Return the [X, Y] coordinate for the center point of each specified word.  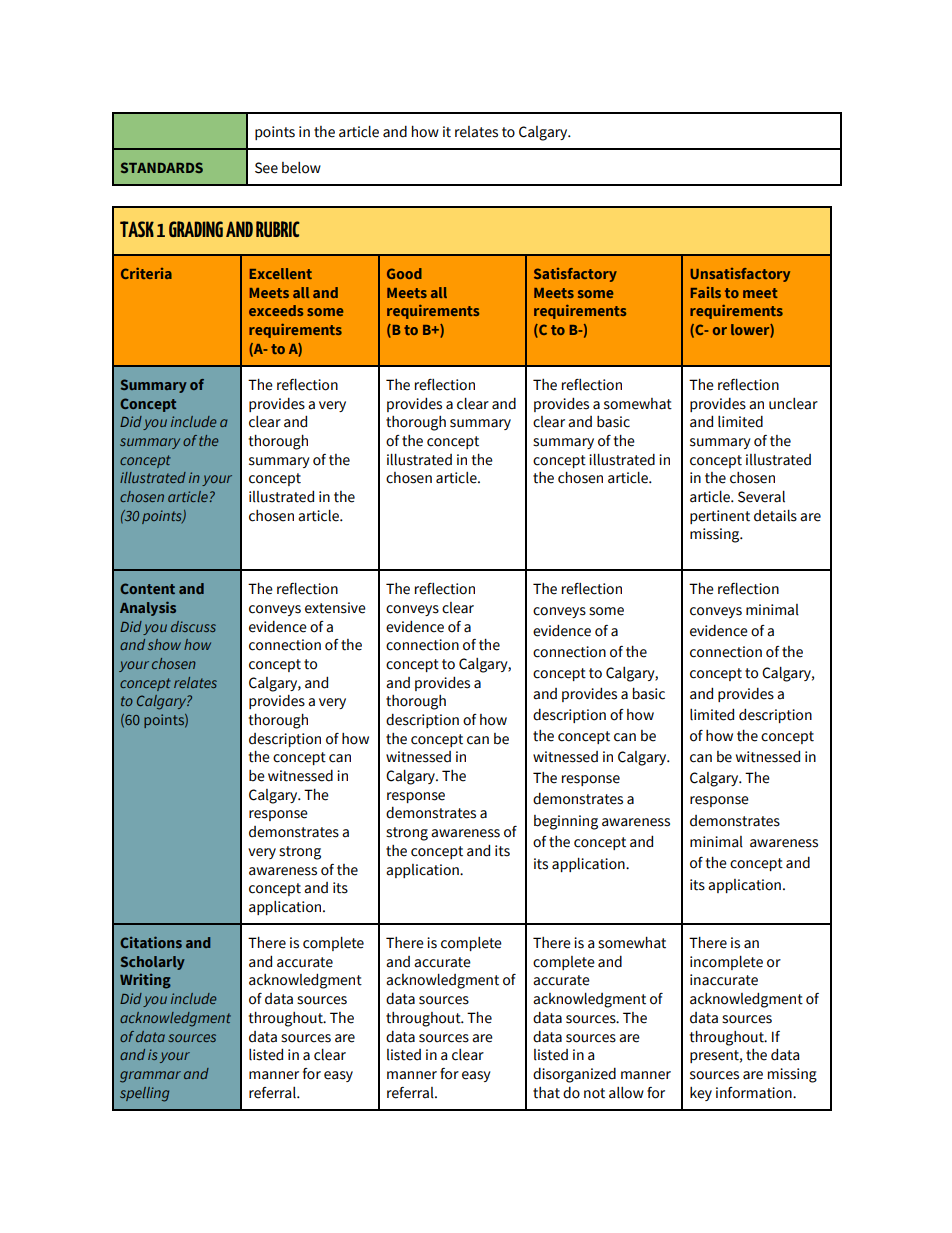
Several [761, 497]
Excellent [281, 273]
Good [404, 273]
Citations [151, 942]
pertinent [720, 517]
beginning [566, 822]
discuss [193, 626]
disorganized [574, 1075]
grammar [150, 1077]
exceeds [276, 310]
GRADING [196, 229]
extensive [335, 608]
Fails [706, 292]
